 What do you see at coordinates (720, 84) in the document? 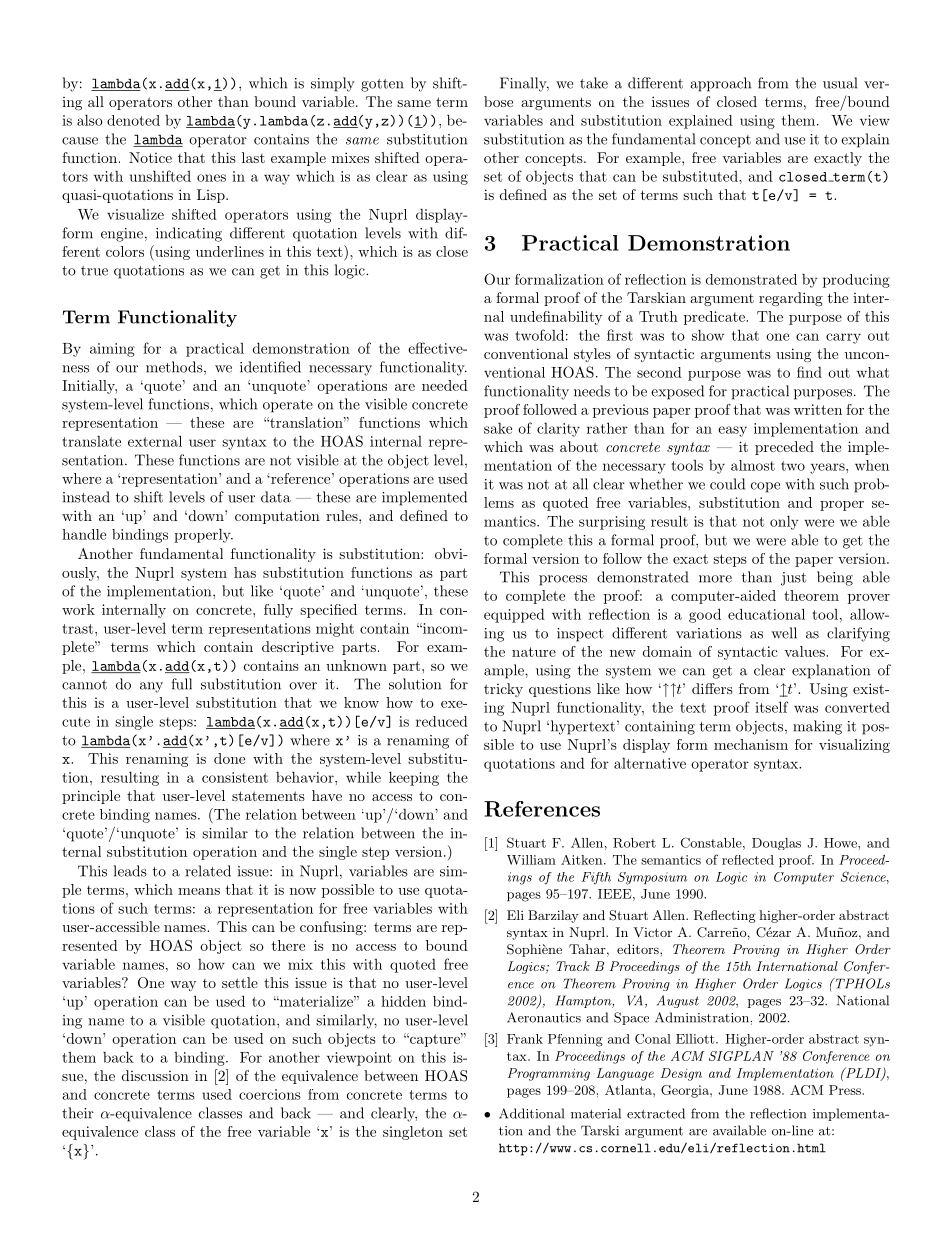
I see `approach` at bounding box center [720, 84].
